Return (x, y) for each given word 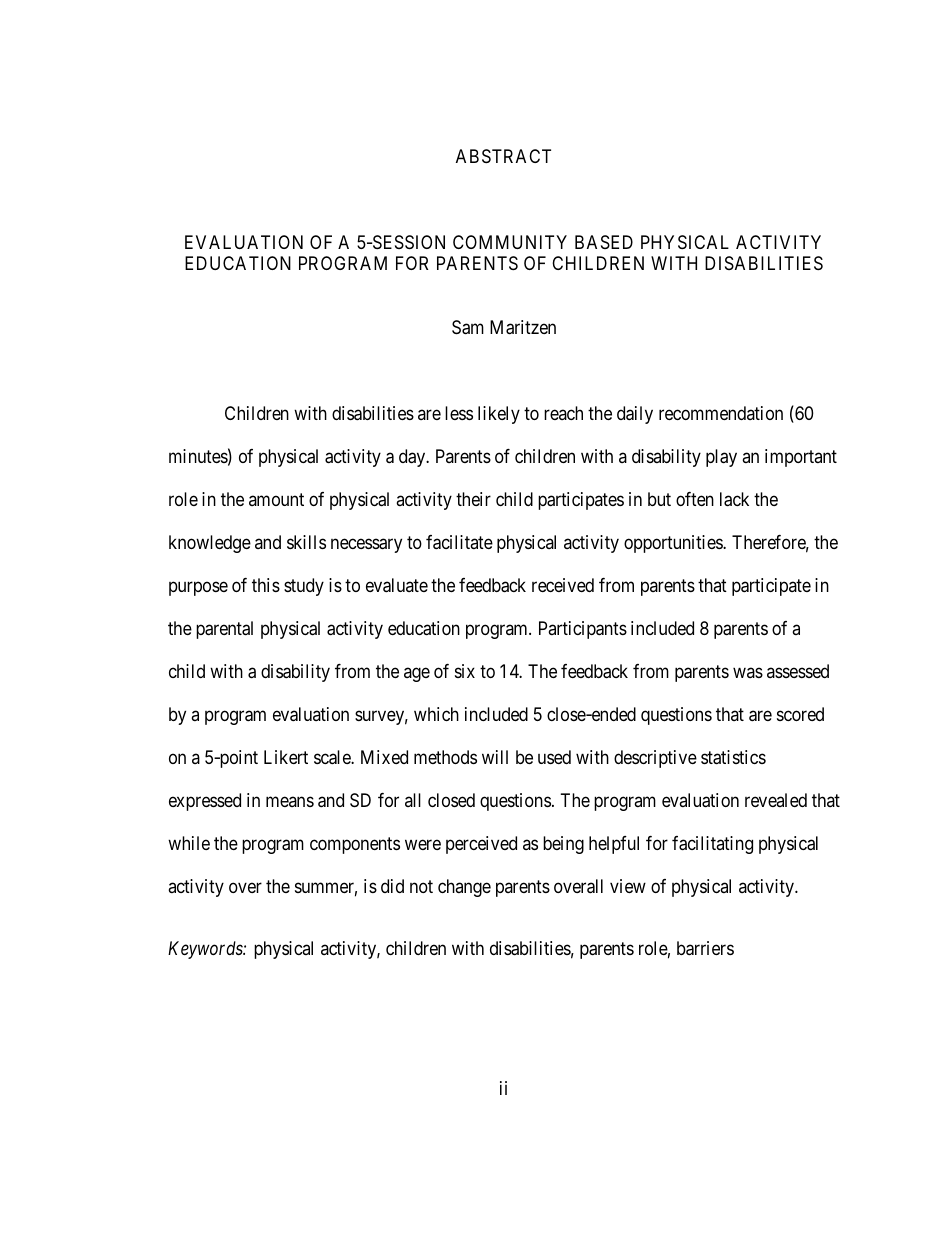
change (464, 888)
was (748, 673)
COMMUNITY (510, 242)
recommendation (721, 413)
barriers (705, 948)
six (465, 671)
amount (276, 500)
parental (224, 630)
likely (499, 415)
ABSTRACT (503, 156)
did (392, 886)
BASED (604, 242)
